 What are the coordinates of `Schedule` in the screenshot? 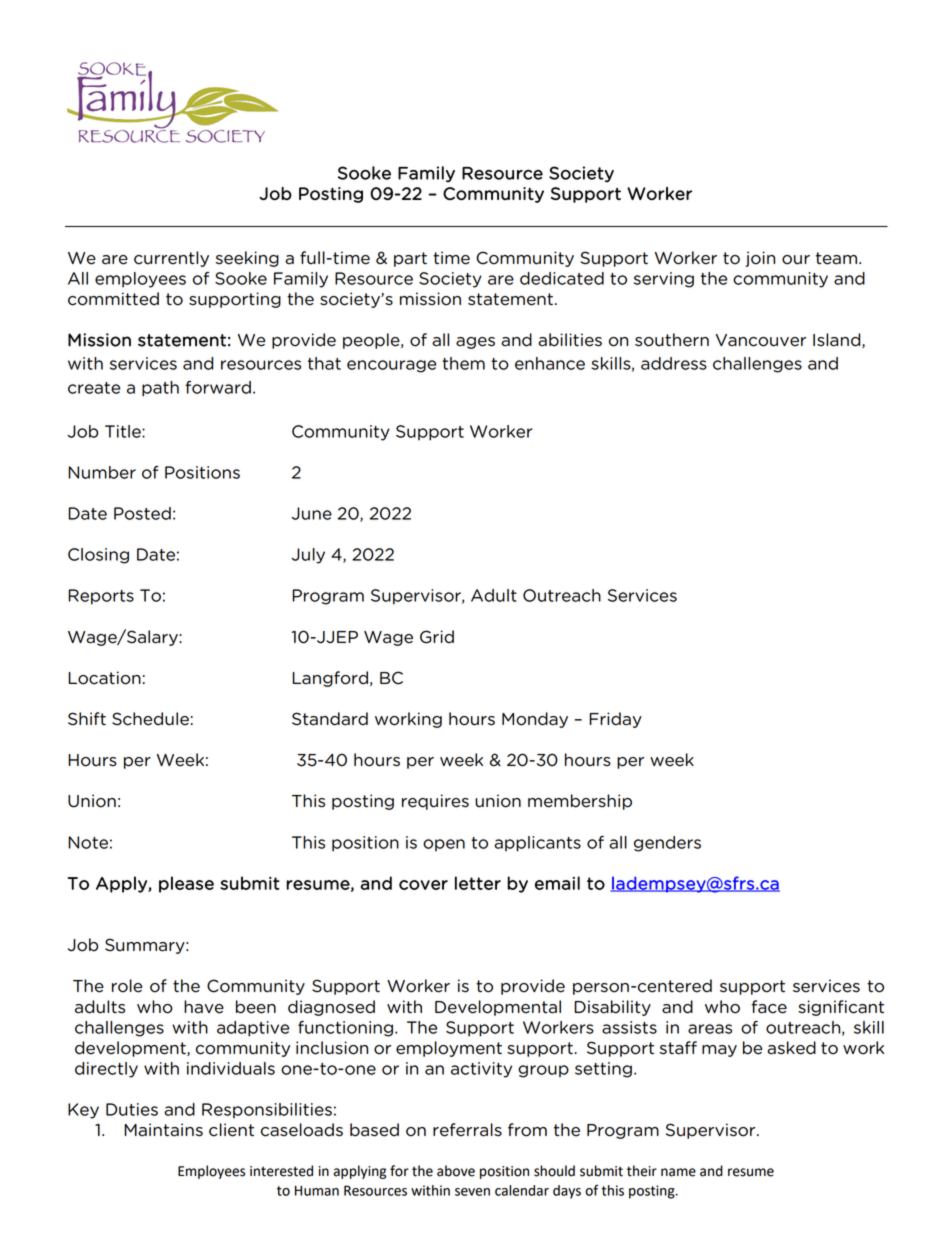 It's located at (150, 719).
